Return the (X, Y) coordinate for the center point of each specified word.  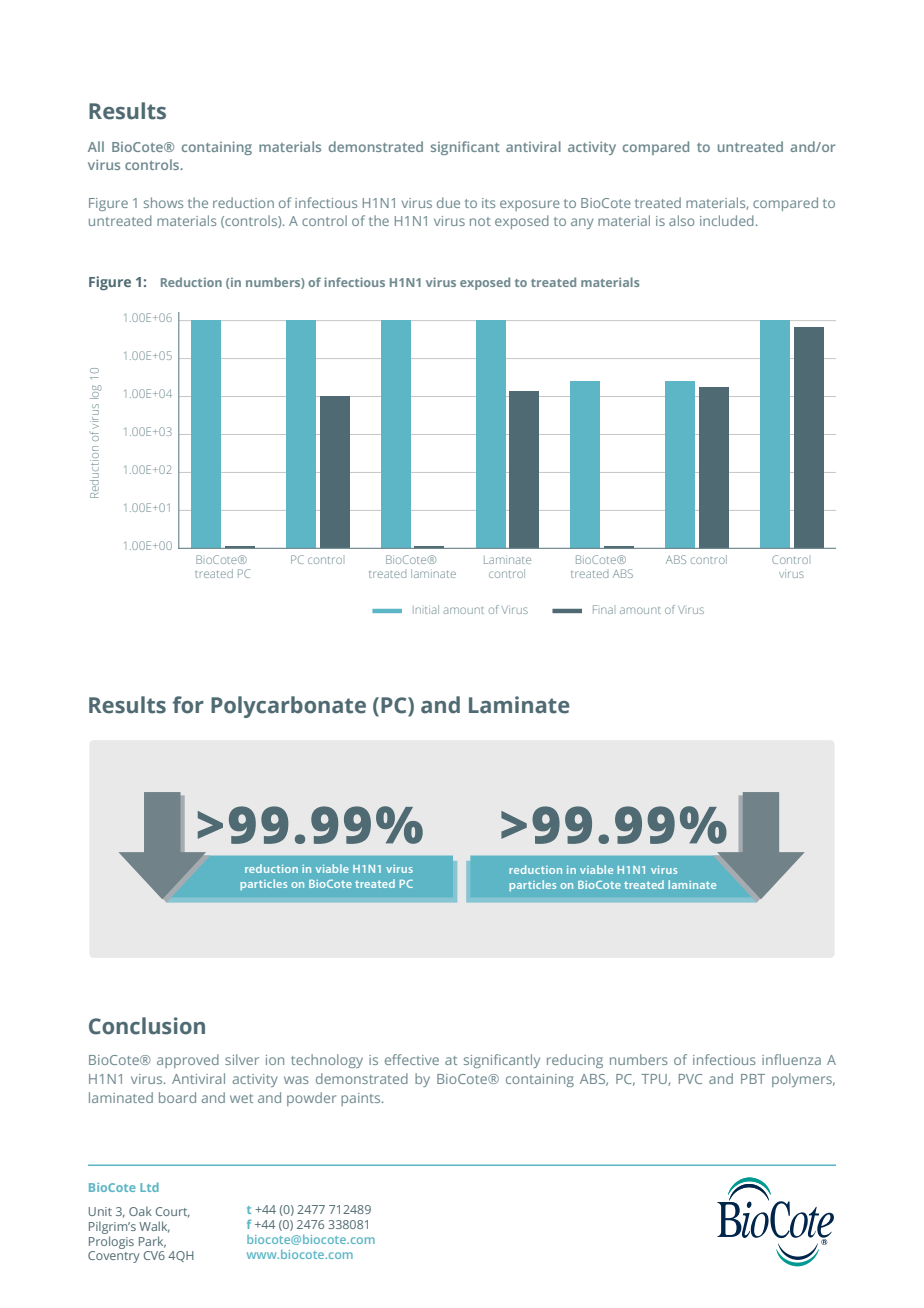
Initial (426, 609)
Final (603, 609)
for (188, 705)
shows (163, 202)
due (448, 202)
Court (173, 1212)
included (727, 220)
